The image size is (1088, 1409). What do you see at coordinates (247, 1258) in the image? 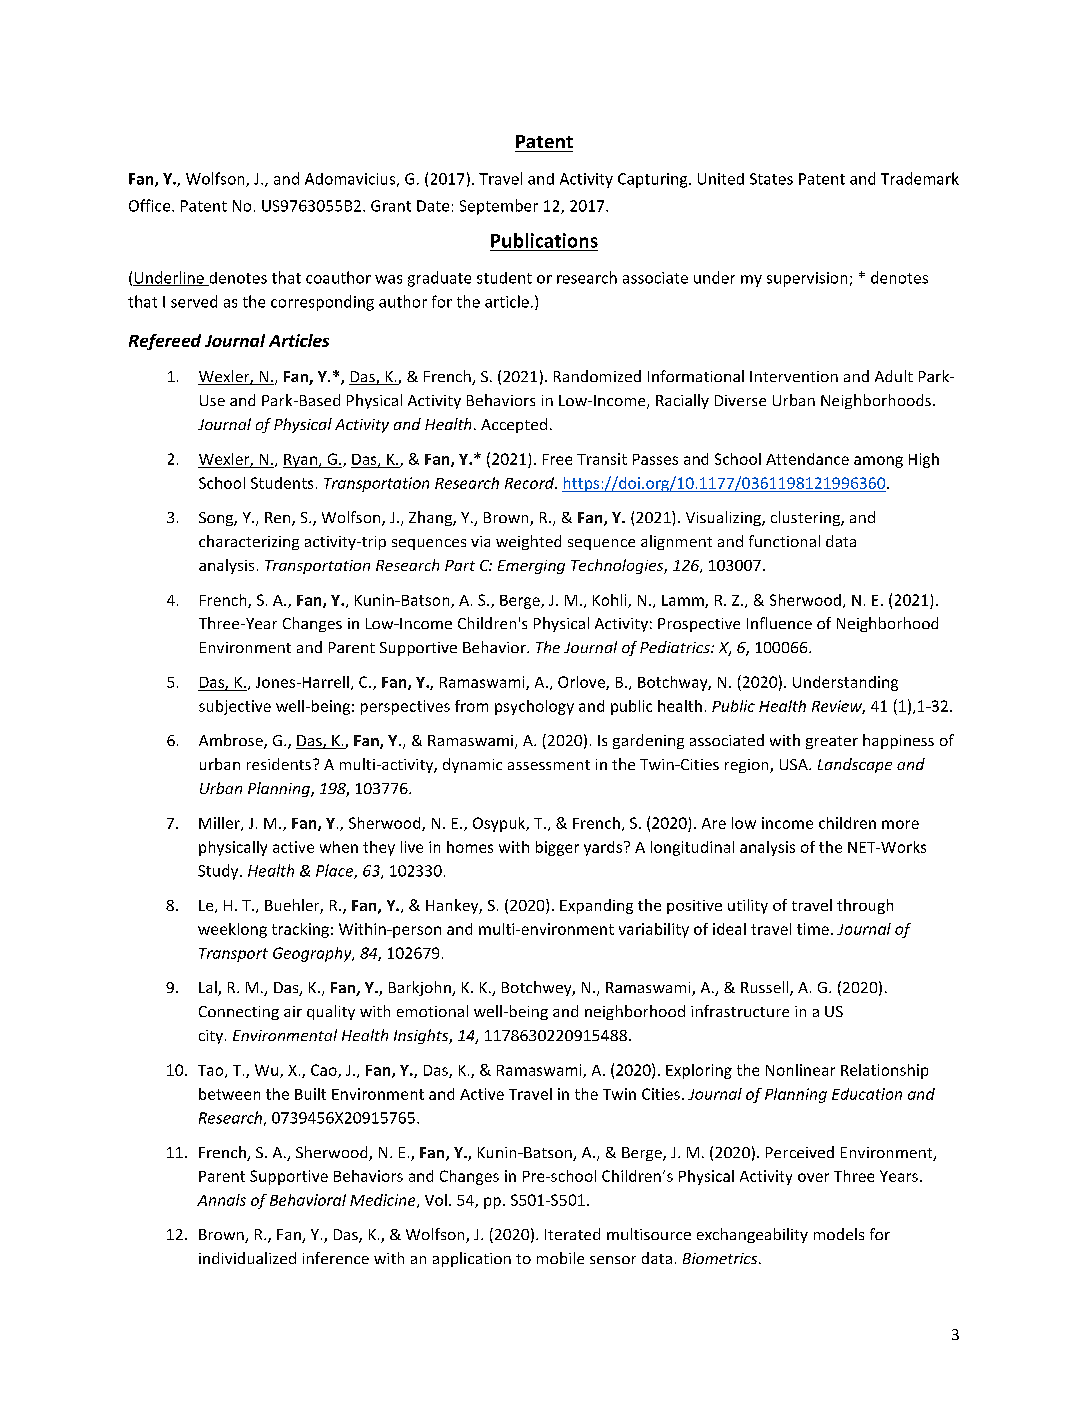
I see `individualized` at bounding box center [247, 1258].
